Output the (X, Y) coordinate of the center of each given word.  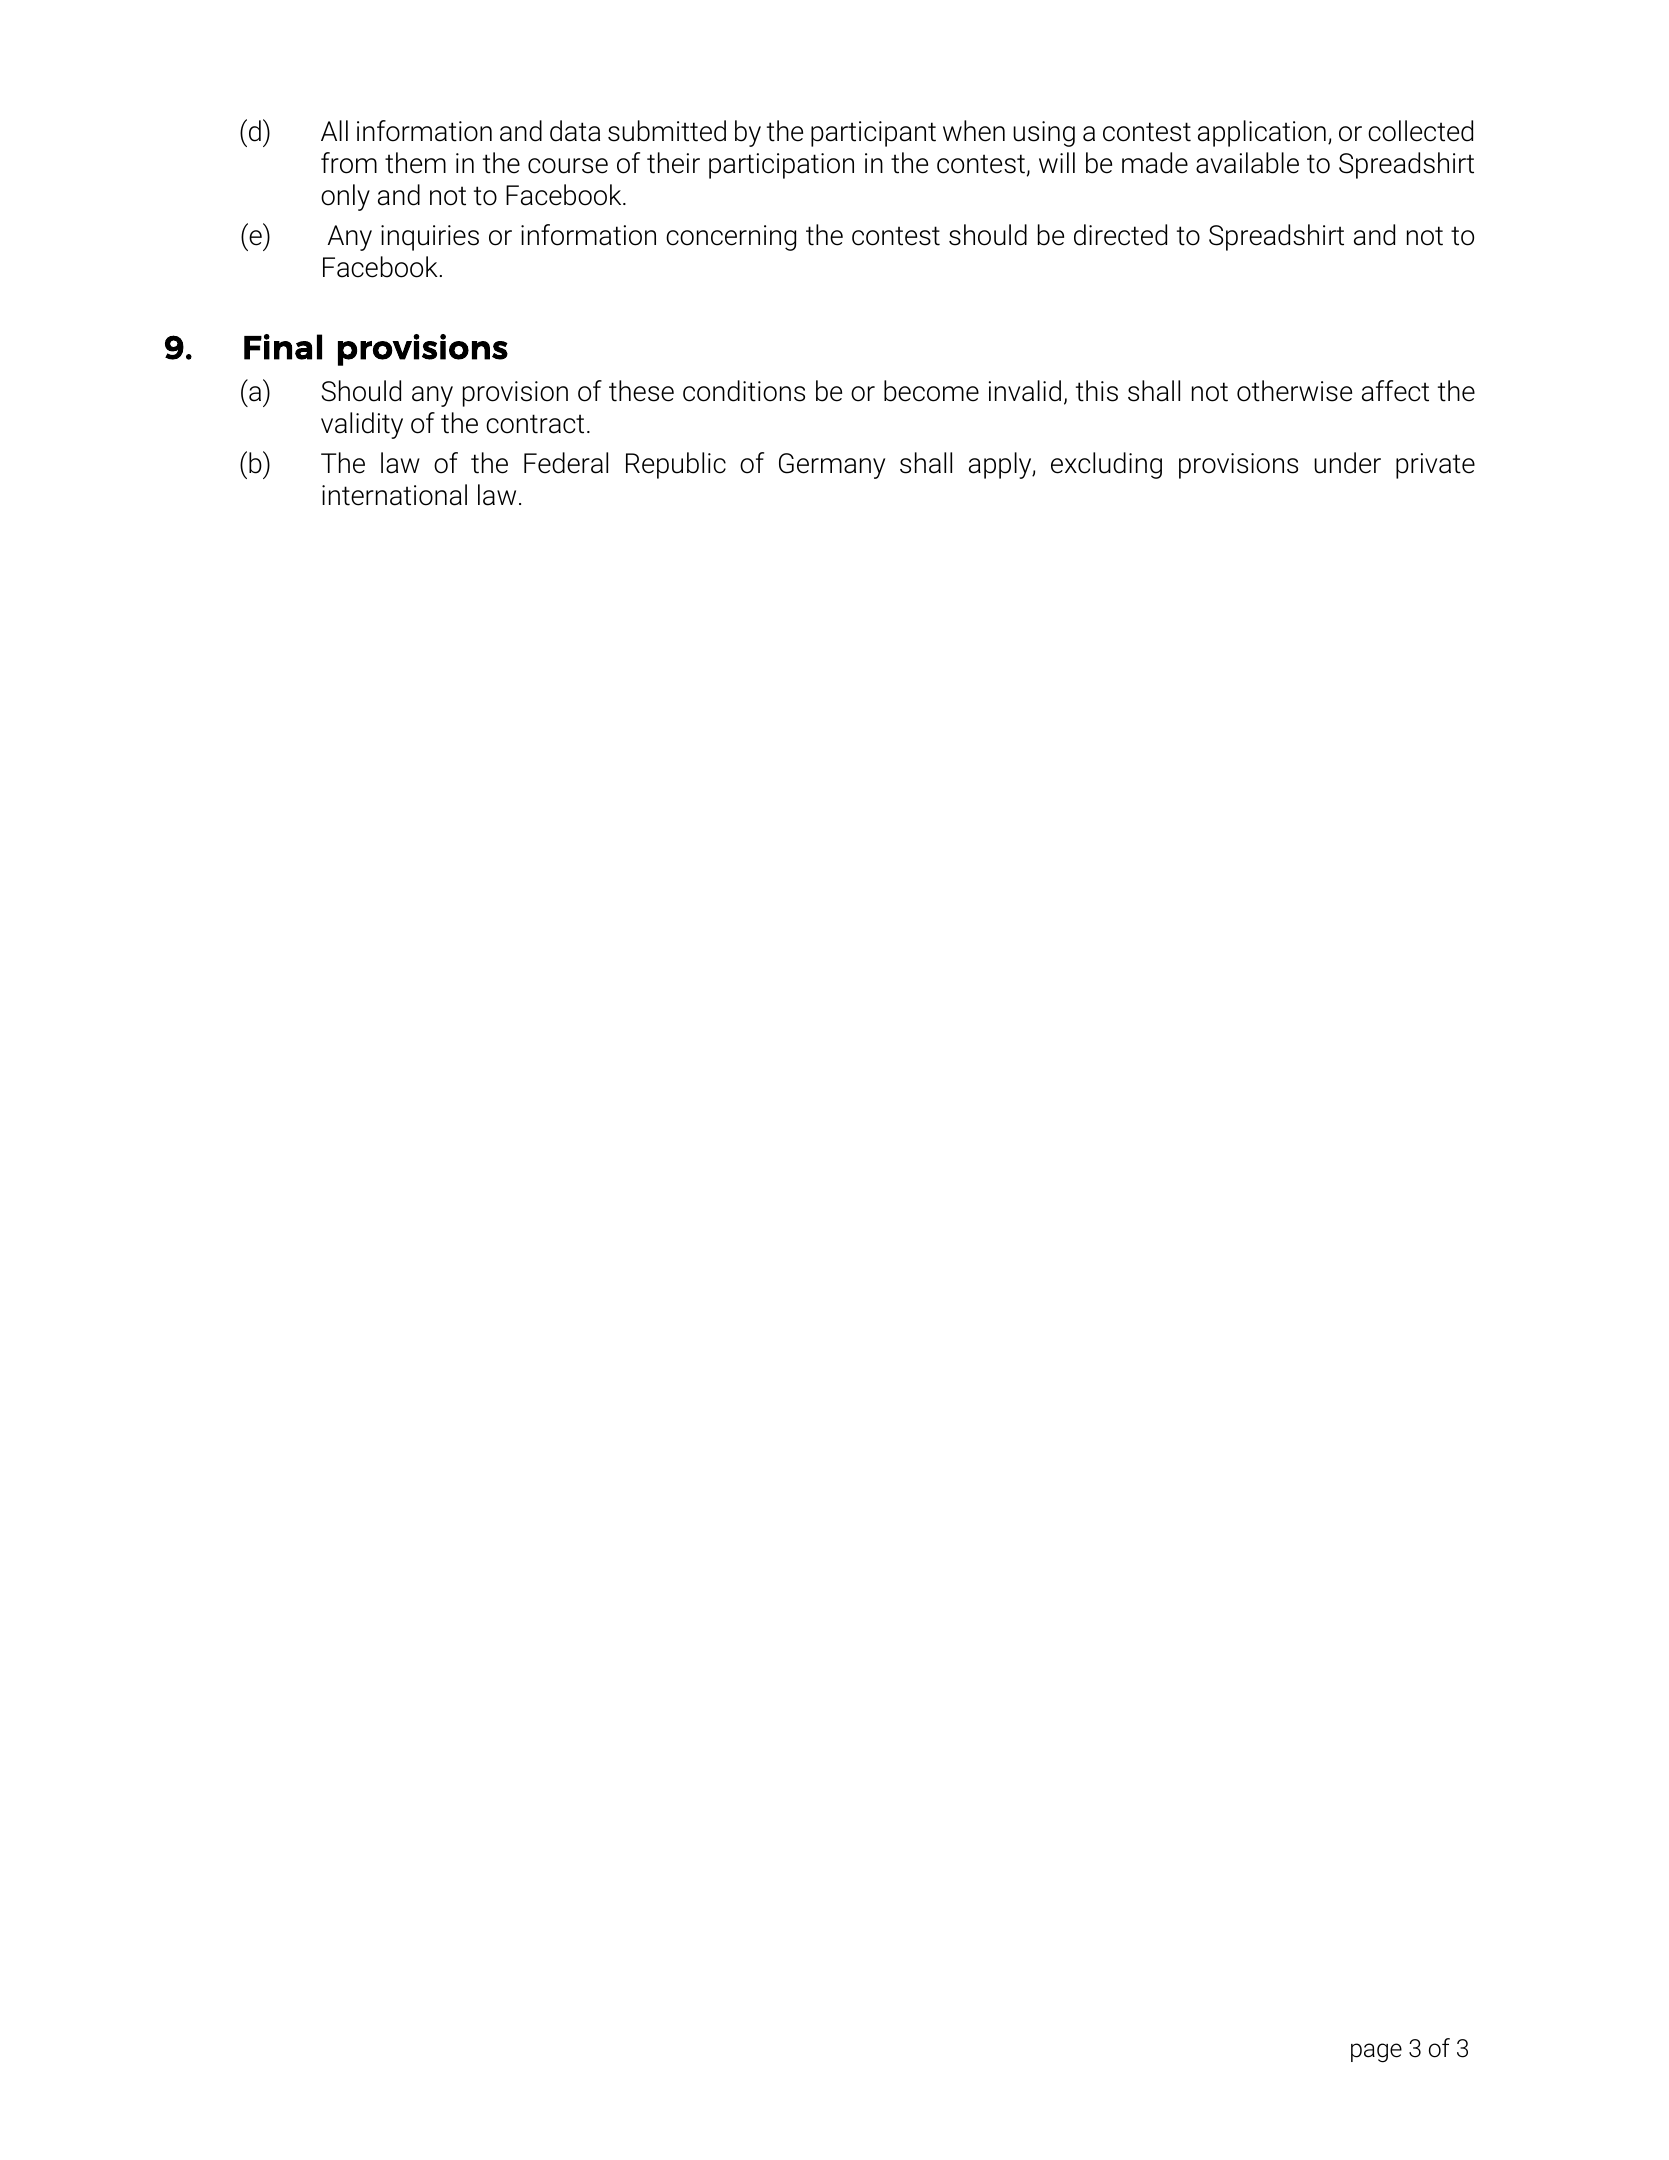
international (394, 495)
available (1247, 163)
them (415, 163)
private (1435, 466)
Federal (566, 463)
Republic (676, 465)
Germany (832, 466)
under (1347, 463)
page (1376, 2053)
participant (873, 134)
